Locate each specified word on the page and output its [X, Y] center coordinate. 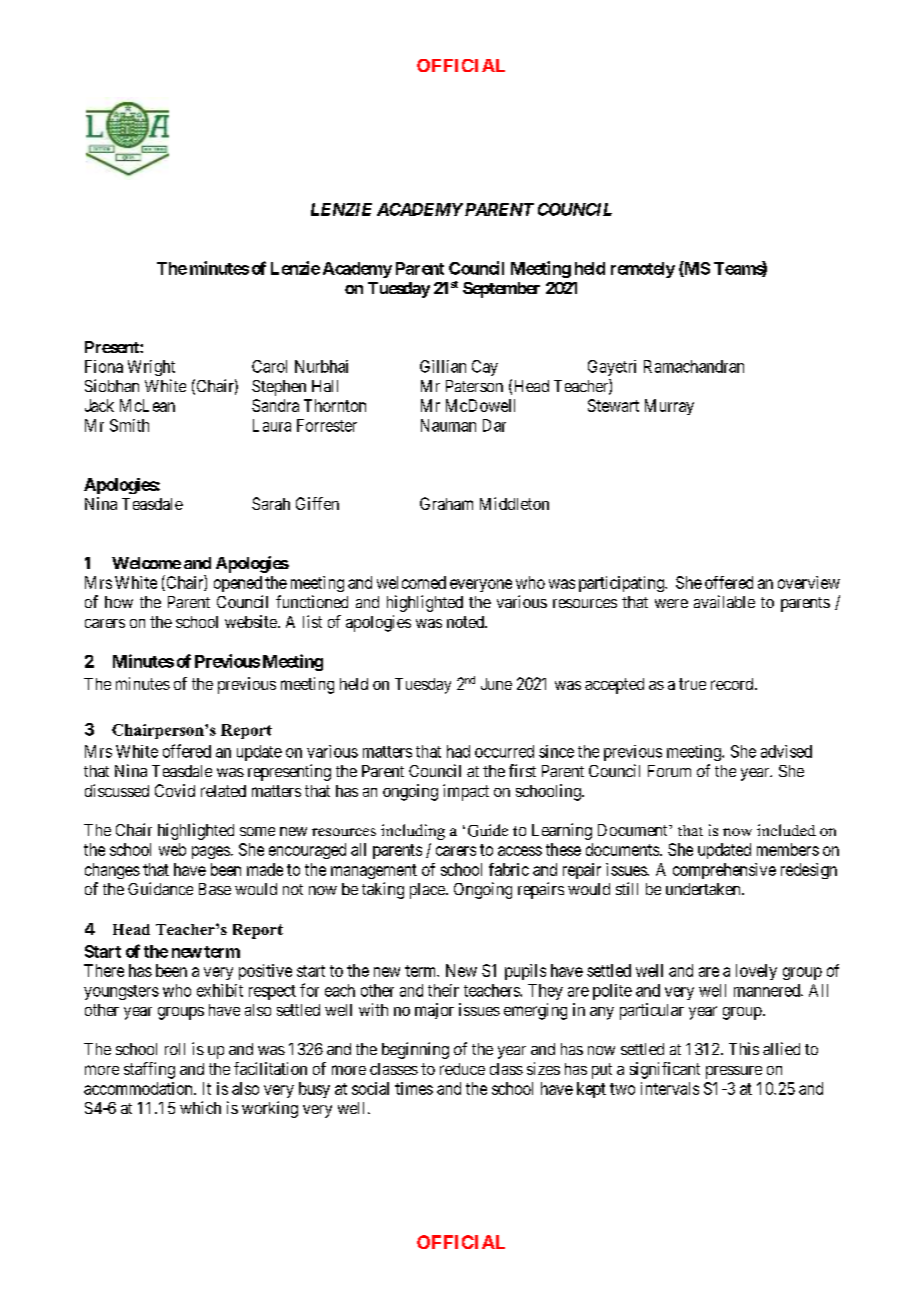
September [501, 290]
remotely [643, 270]
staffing [149, 1070]
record [733, 684]
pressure [734, 1072]
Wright [151, 368]
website [252, 621]
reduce [462, 1069]
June [496, 684]
